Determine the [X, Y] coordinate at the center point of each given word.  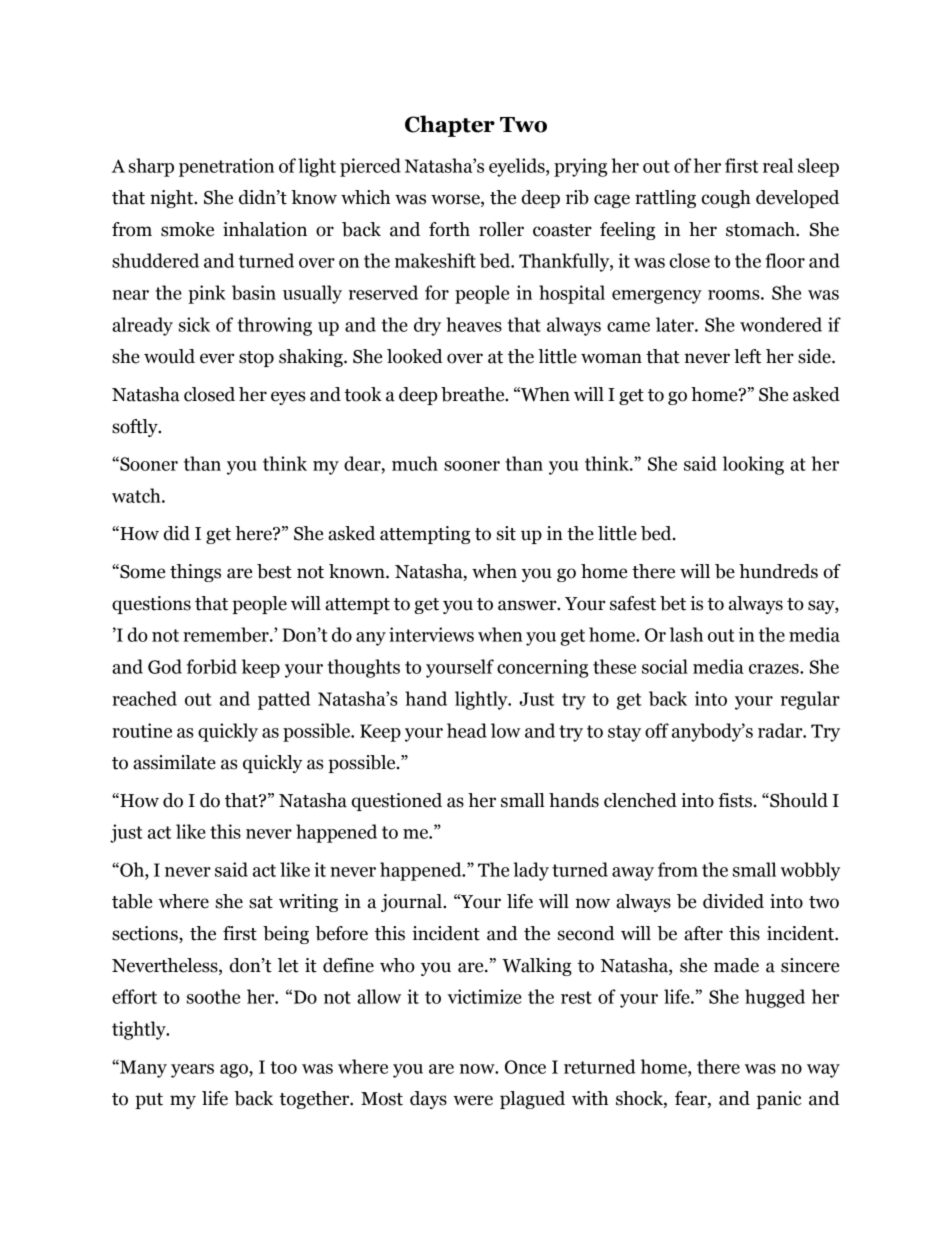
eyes [288, 398]
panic [779, 1100]
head [467, 730]
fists [735, 800]
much [415, 463]
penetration [226, 167]
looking [753, 465]
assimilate [174, 762]
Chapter [450, 126]
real [778, 165]
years [192, 1071]
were [473, 1100]
